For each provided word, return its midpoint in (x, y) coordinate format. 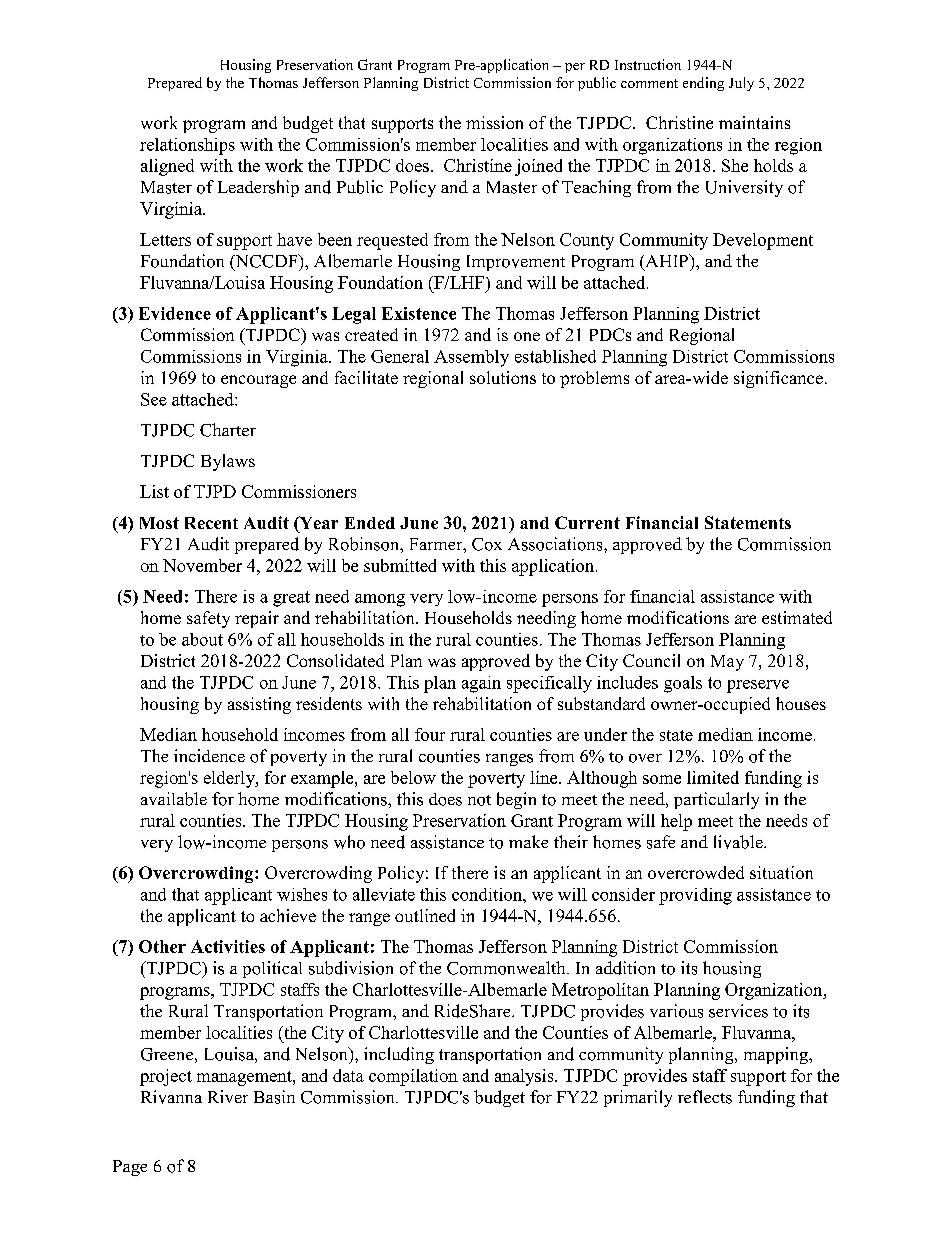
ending (703, 84)
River (228, 1096)
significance (778, 379)
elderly (230, 779)
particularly (716, 800)
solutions (503, 377)
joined (538, 167)
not (479, 800)
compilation (413, 1077)
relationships (187, 146)
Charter (228, 430)
